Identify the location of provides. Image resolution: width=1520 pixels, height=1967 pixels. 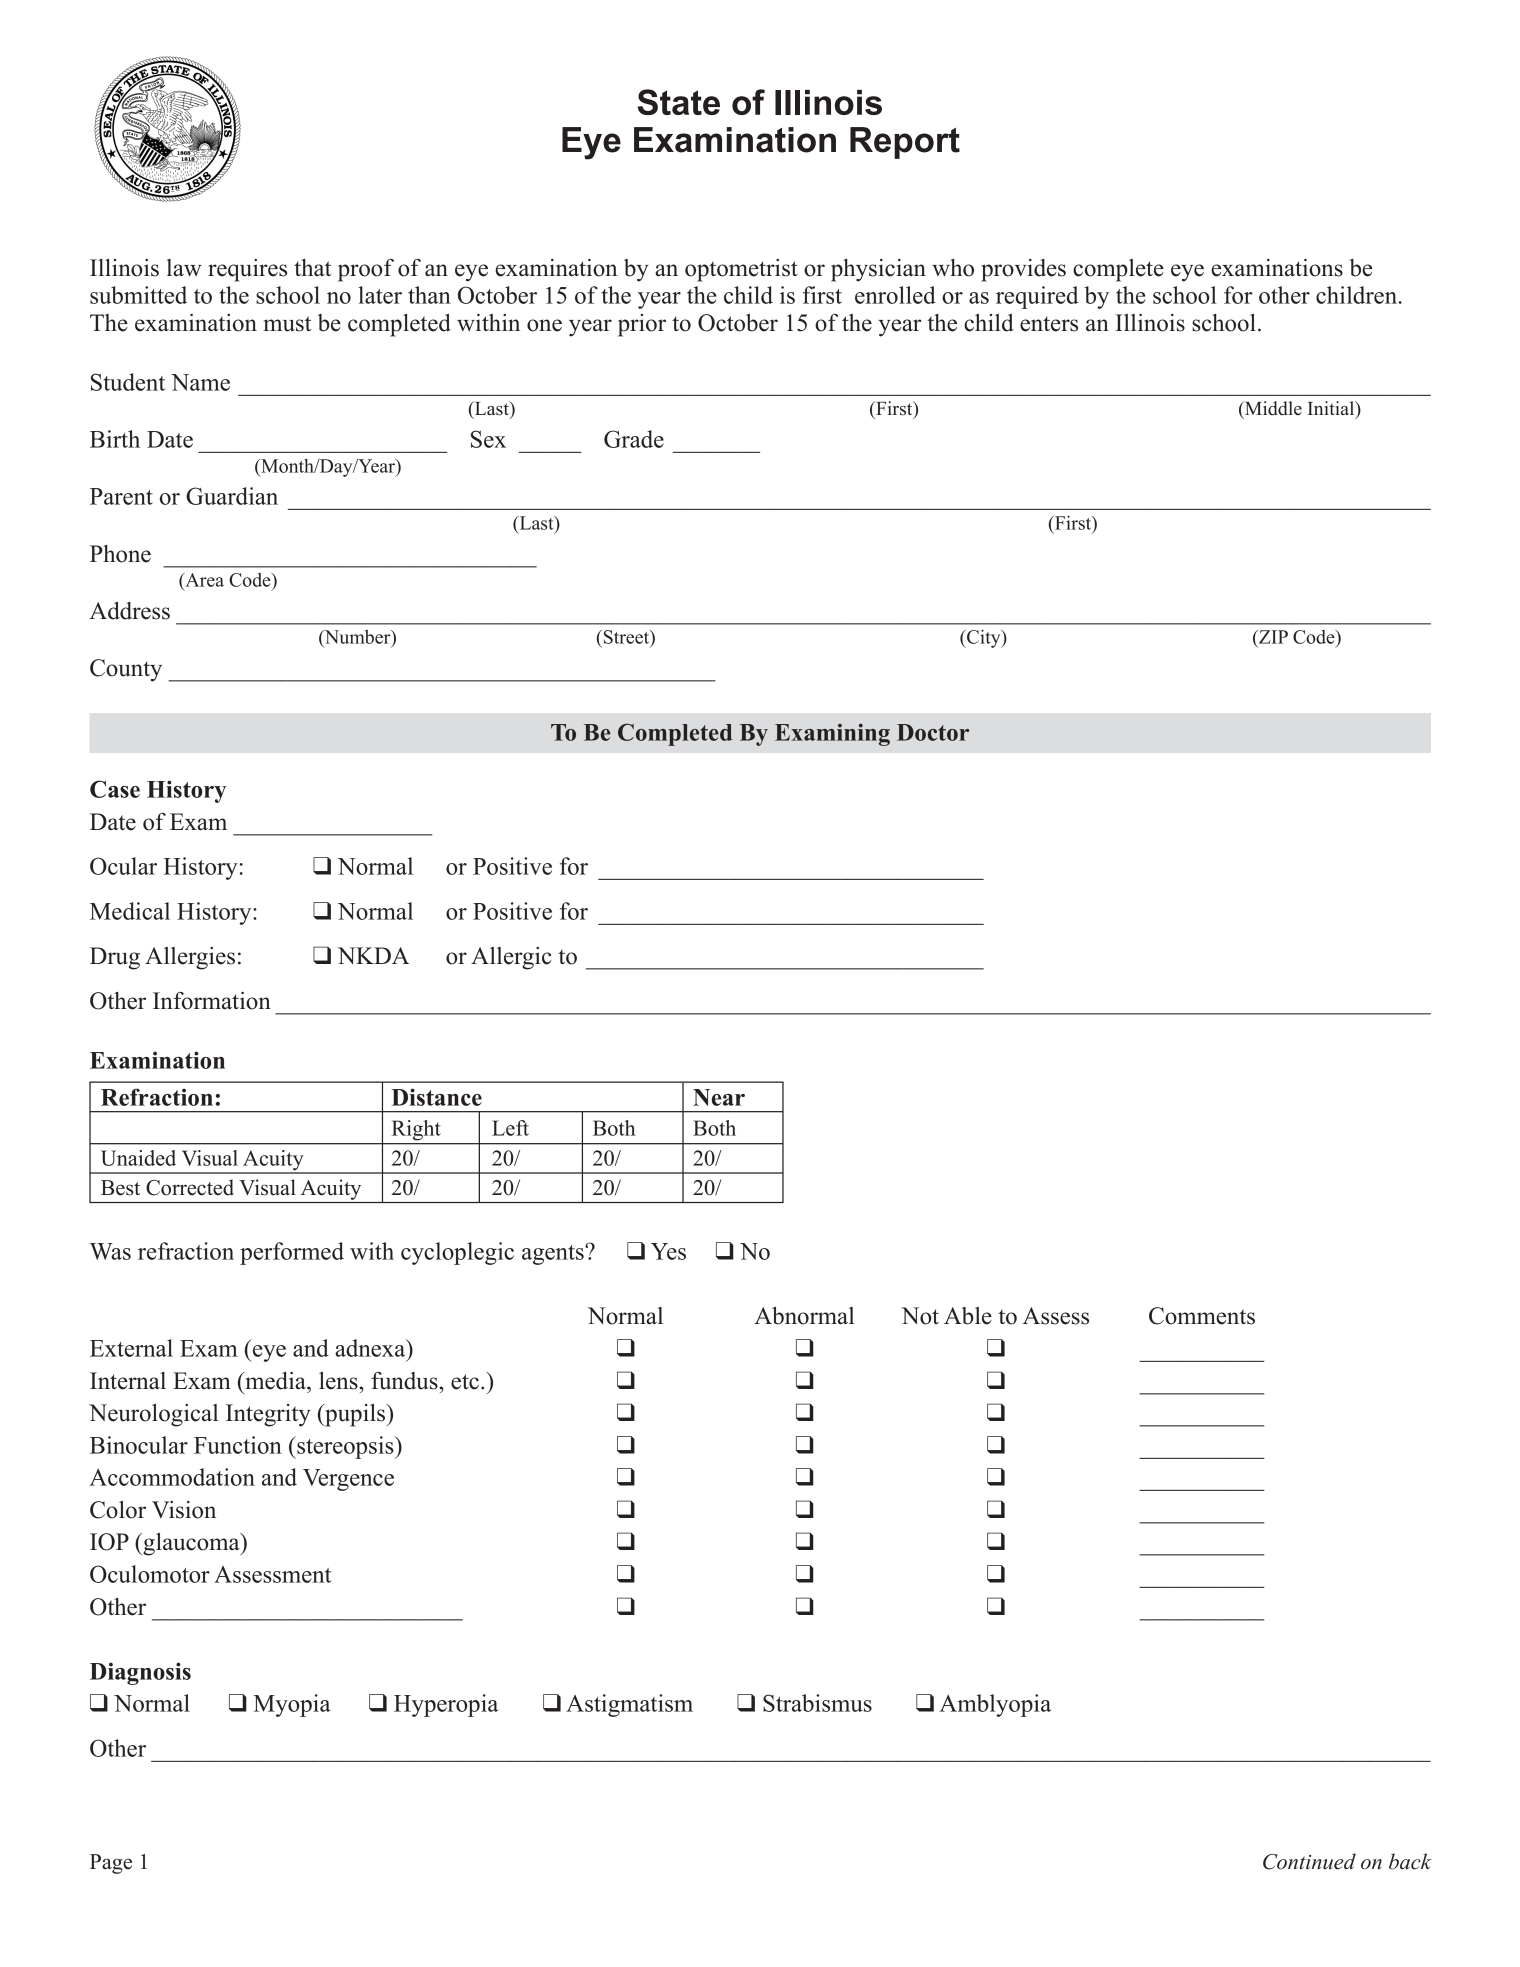
(1023, 270).
